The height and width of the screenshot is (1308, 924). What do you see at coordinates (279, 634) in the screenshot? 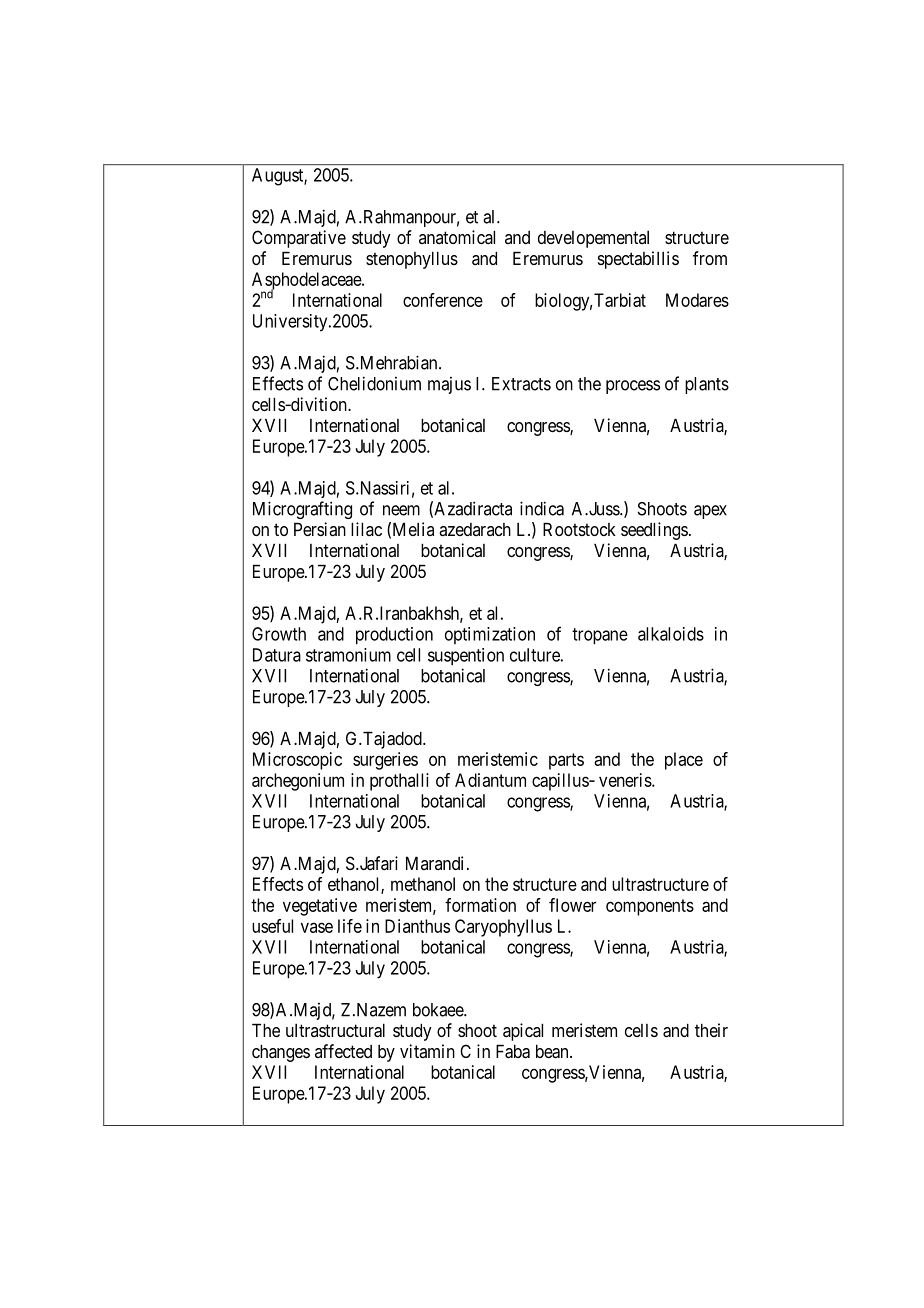
I see `Growth` at bounding box center [279, 634].
